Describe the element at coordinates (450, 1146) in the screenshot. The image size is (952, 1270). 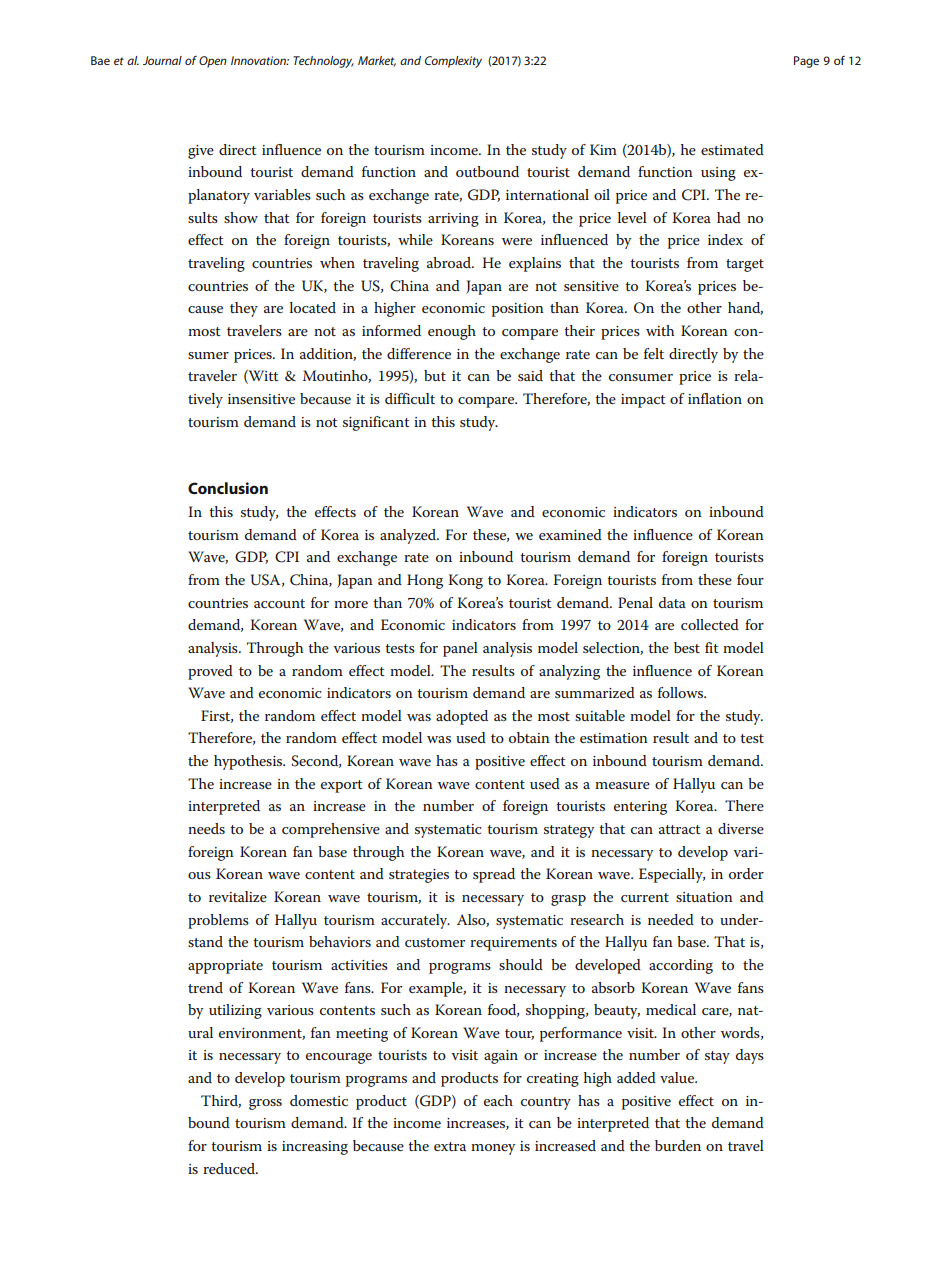
I see `extra` at that location.
